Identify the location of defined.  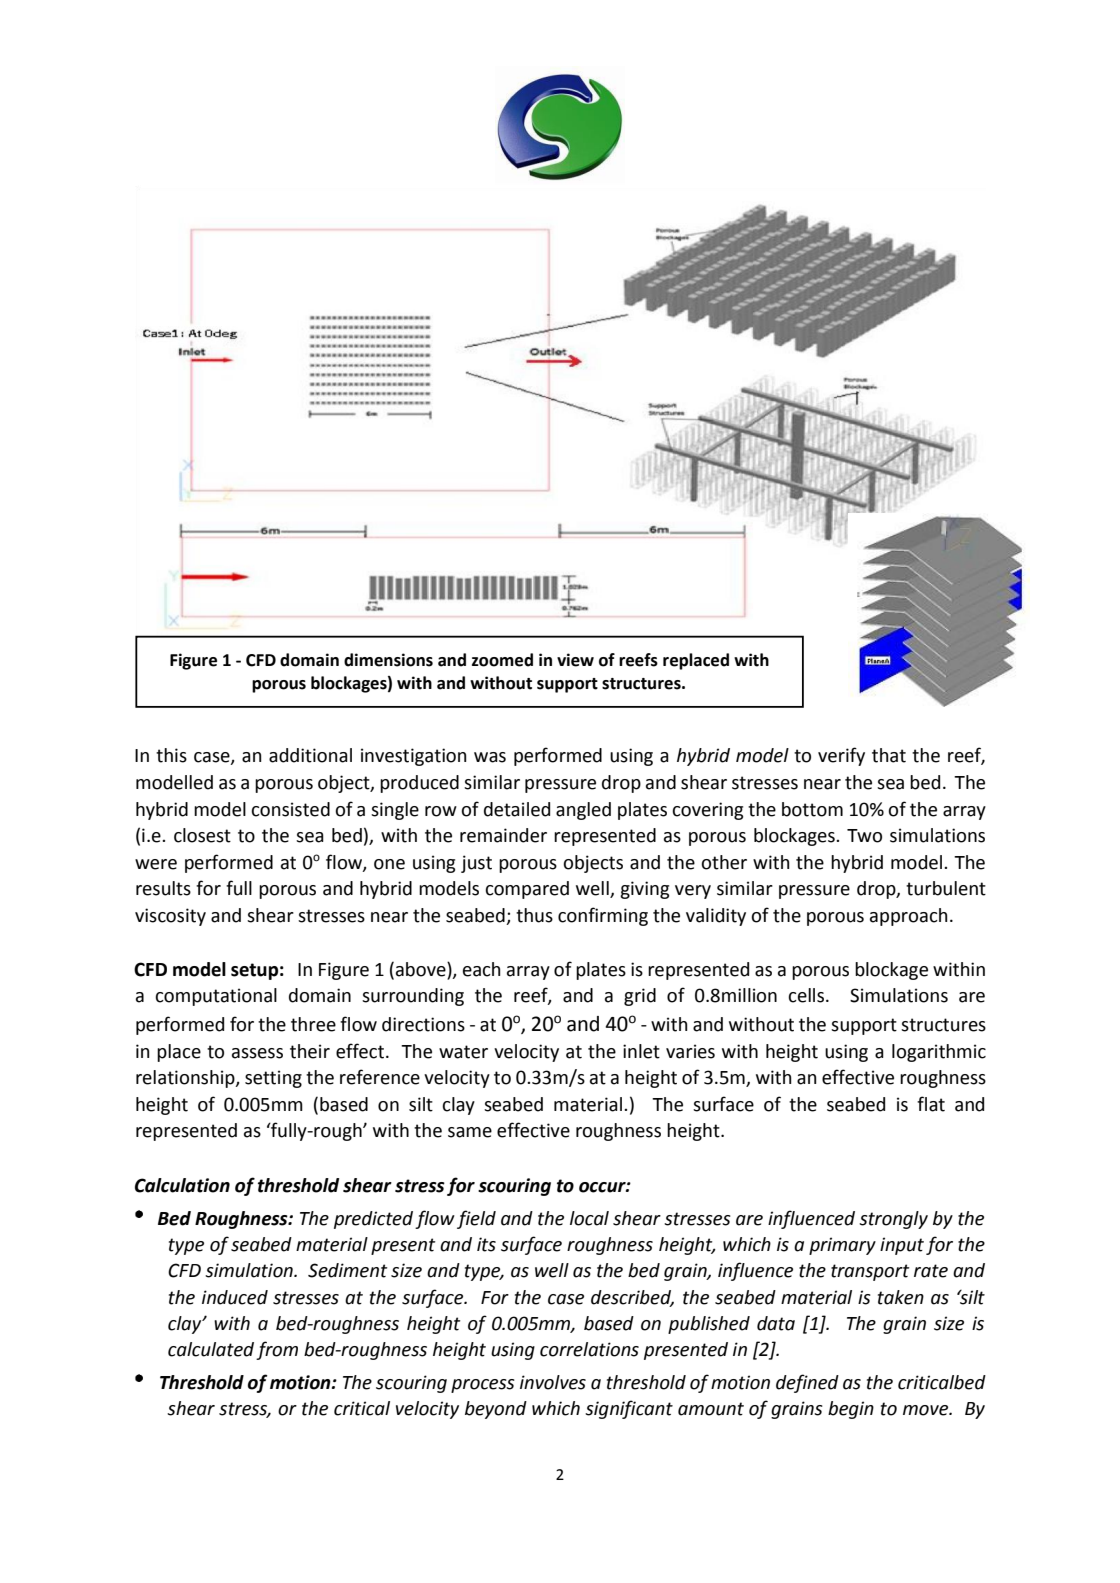
(807, 1383).
